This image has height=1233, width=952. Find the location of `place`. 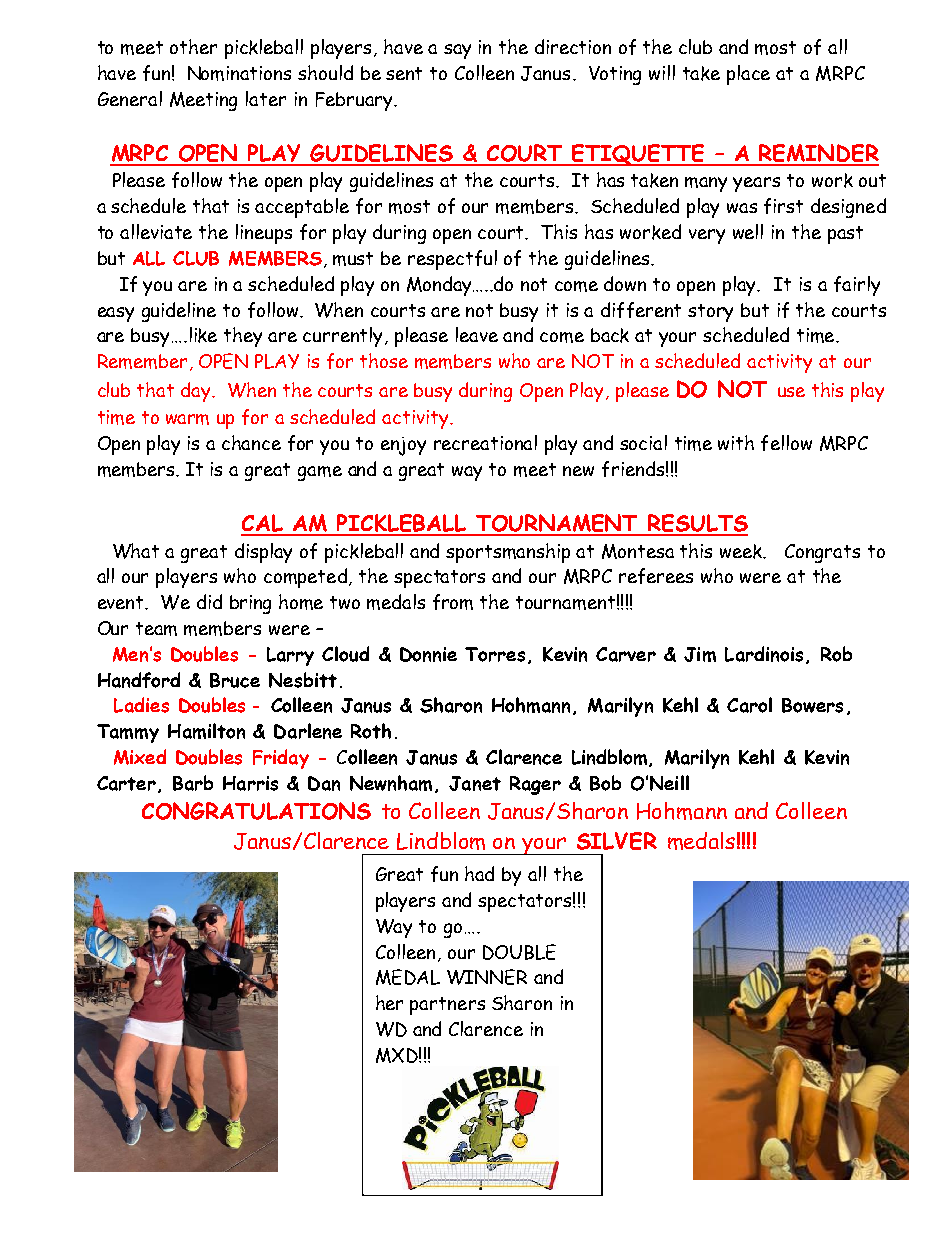

place is located at coordinates (748, 75).
